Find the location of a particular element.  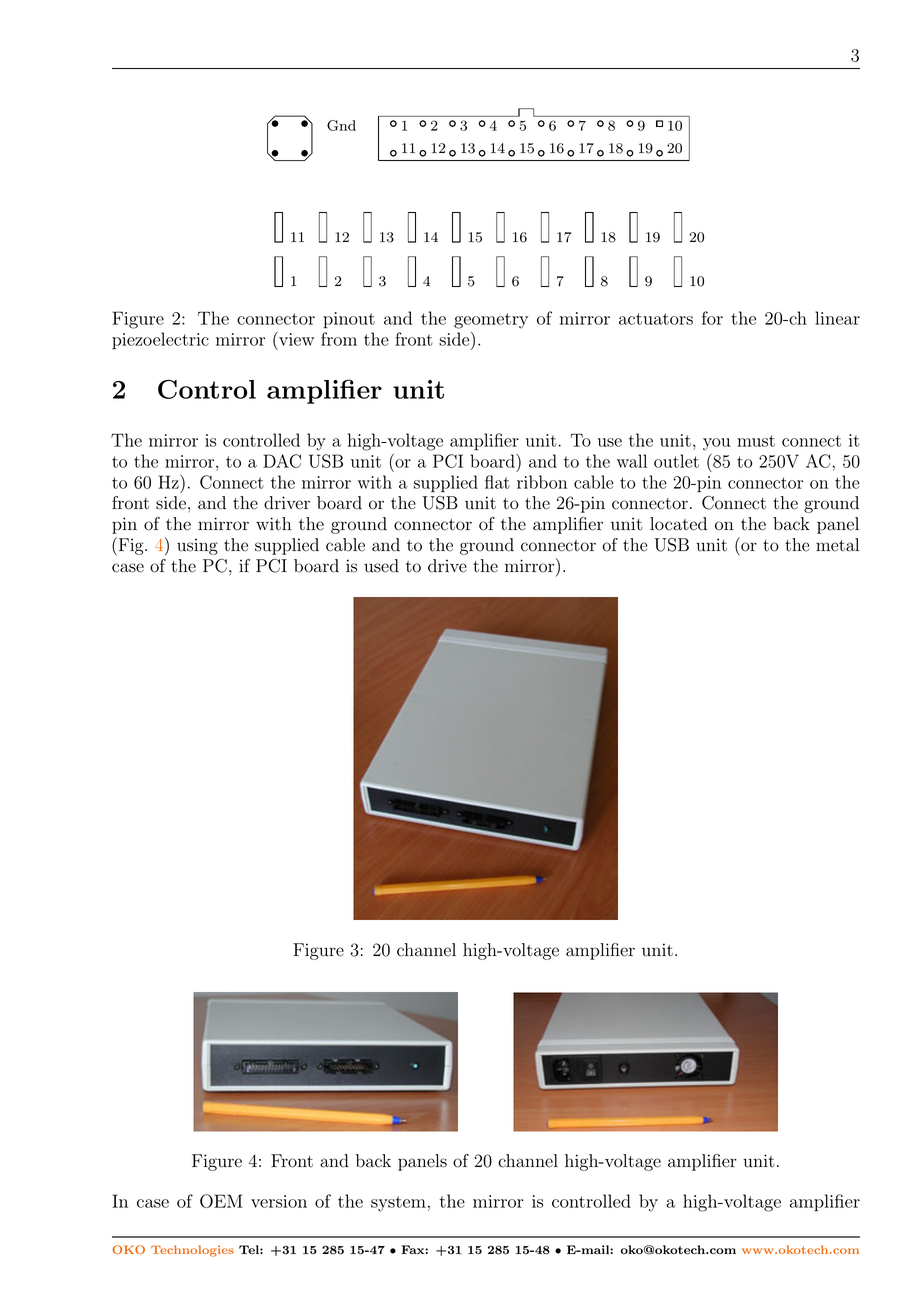

for is located at coordinates (712, 318).
